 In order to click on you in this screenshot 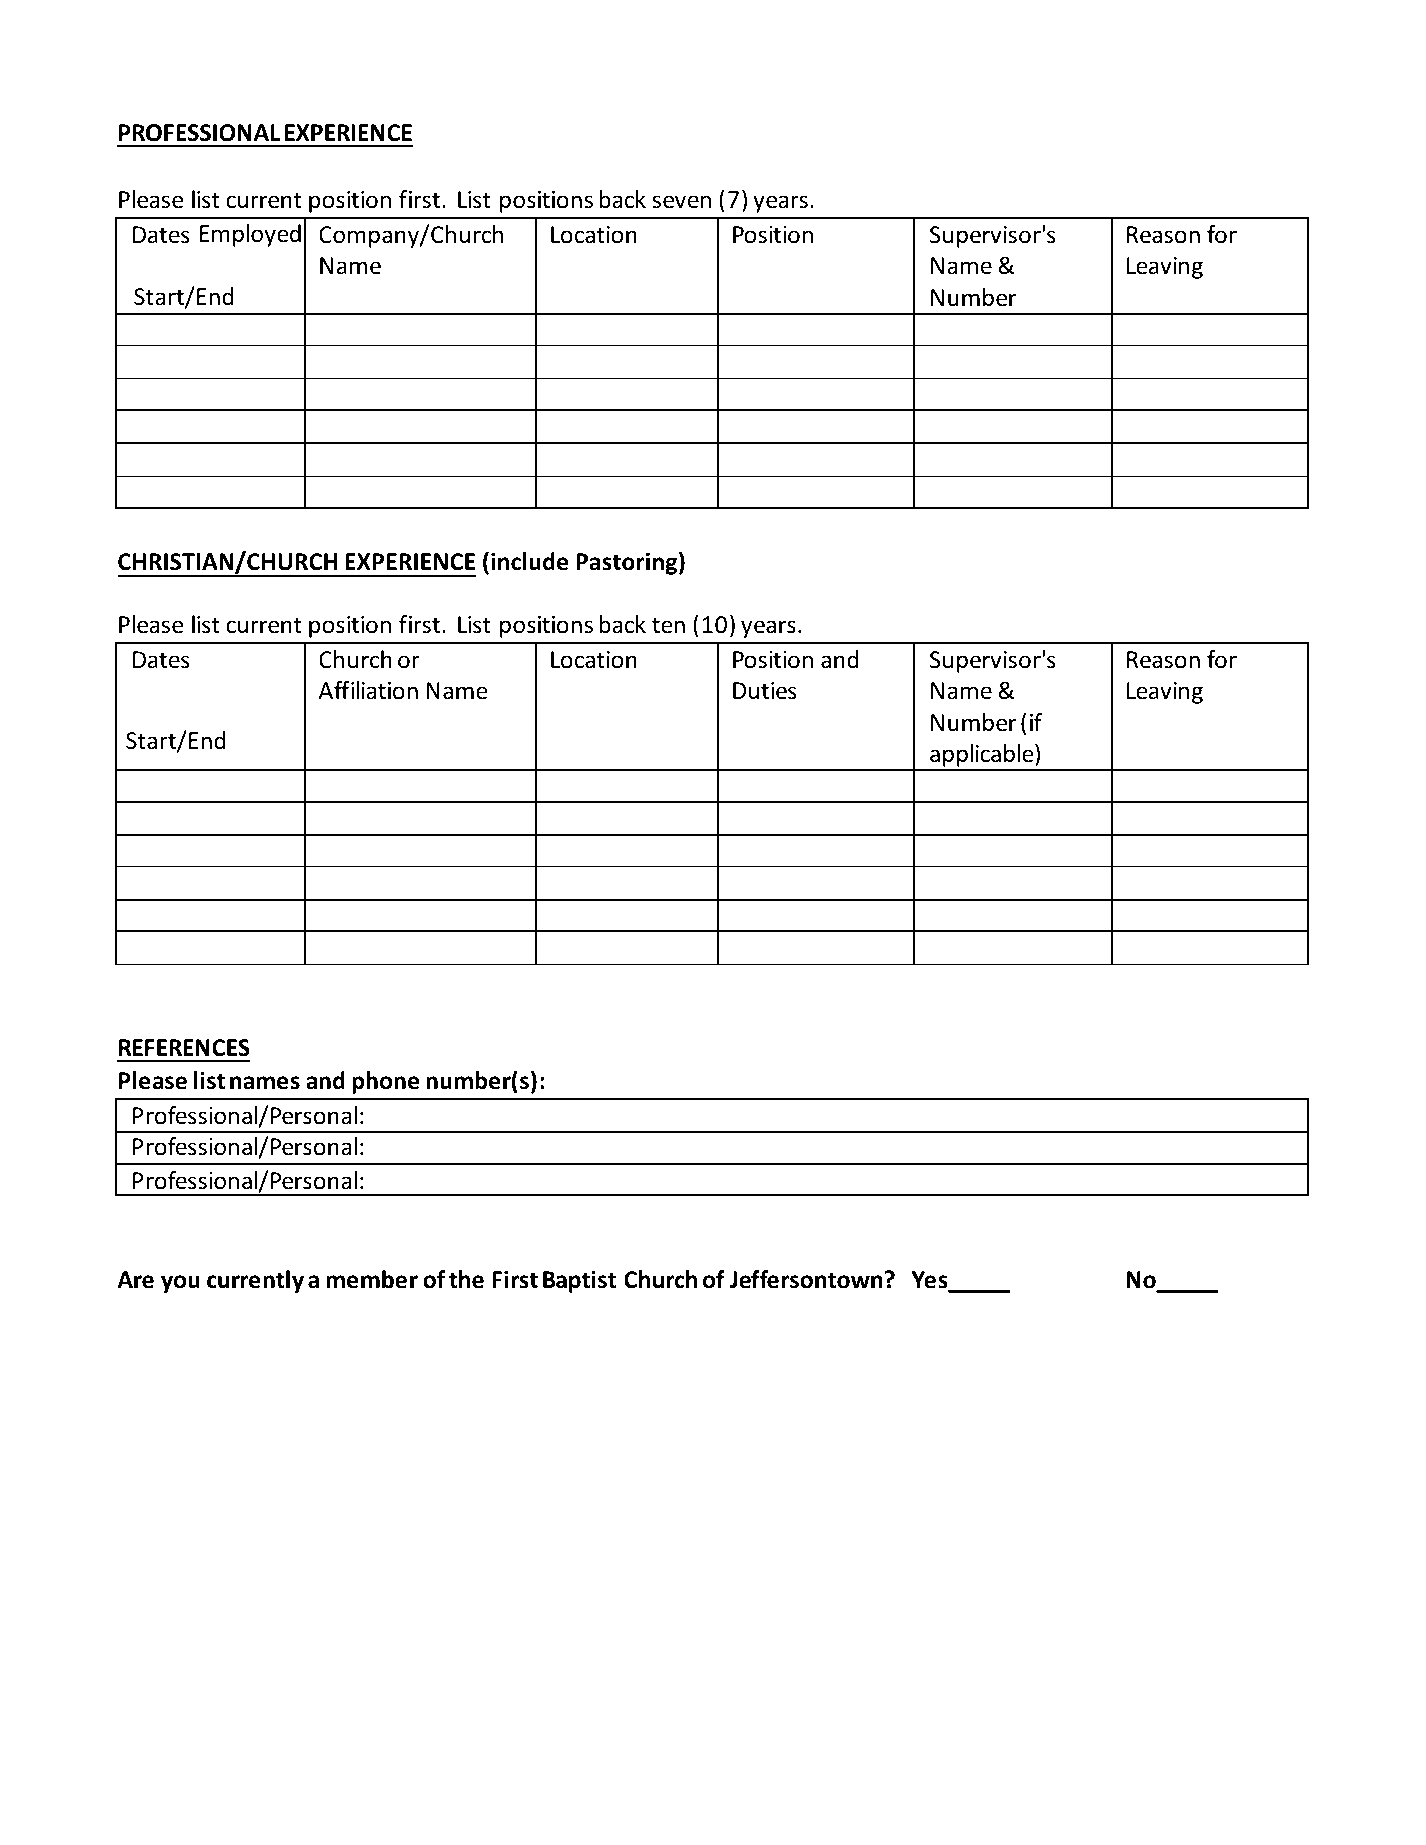, I will do `click(180, 1284)`.
